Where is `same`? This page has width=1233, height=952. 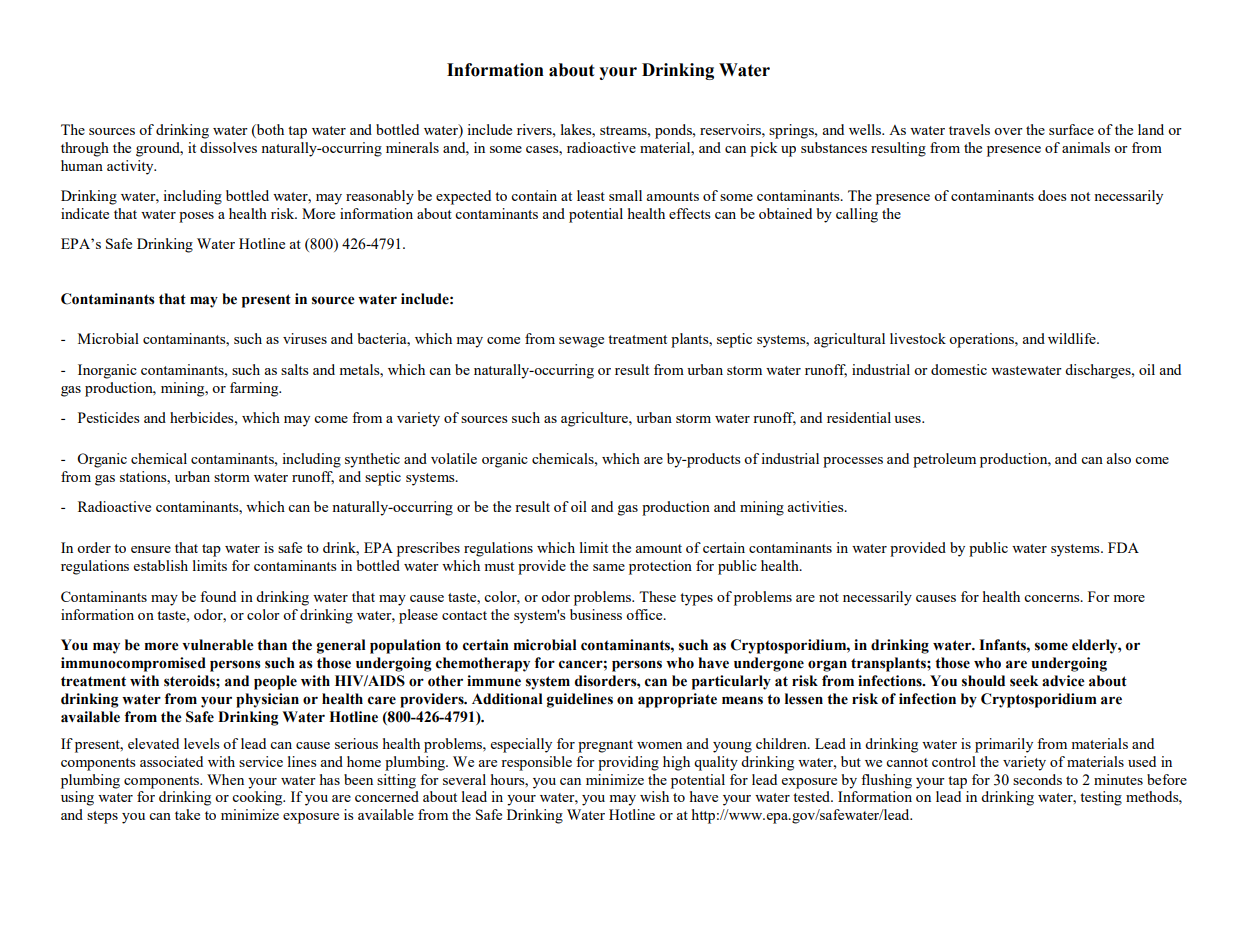 same is located at coordinates (609, 567).
